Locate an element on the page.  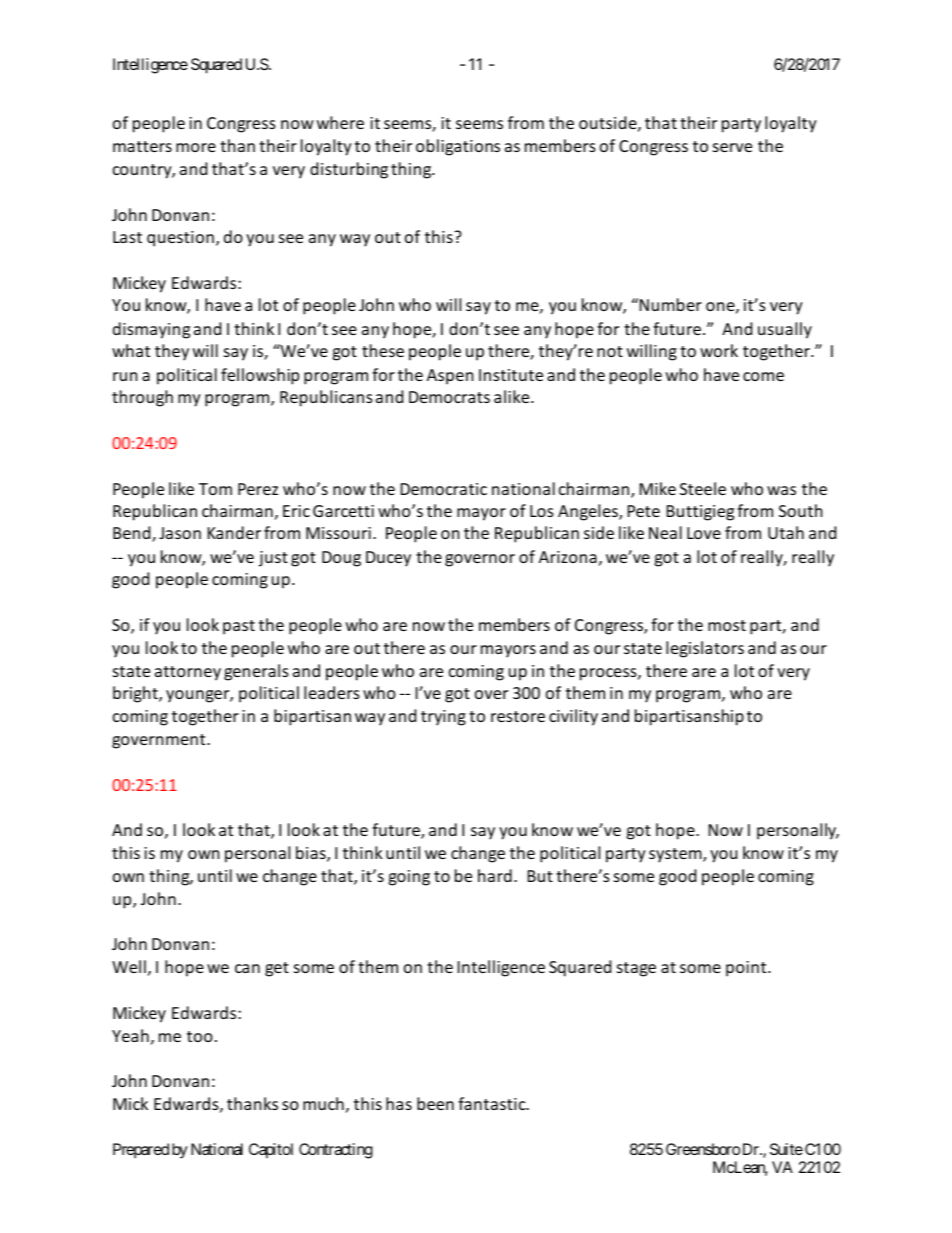
Steele is located at coordinates (703, 488).
